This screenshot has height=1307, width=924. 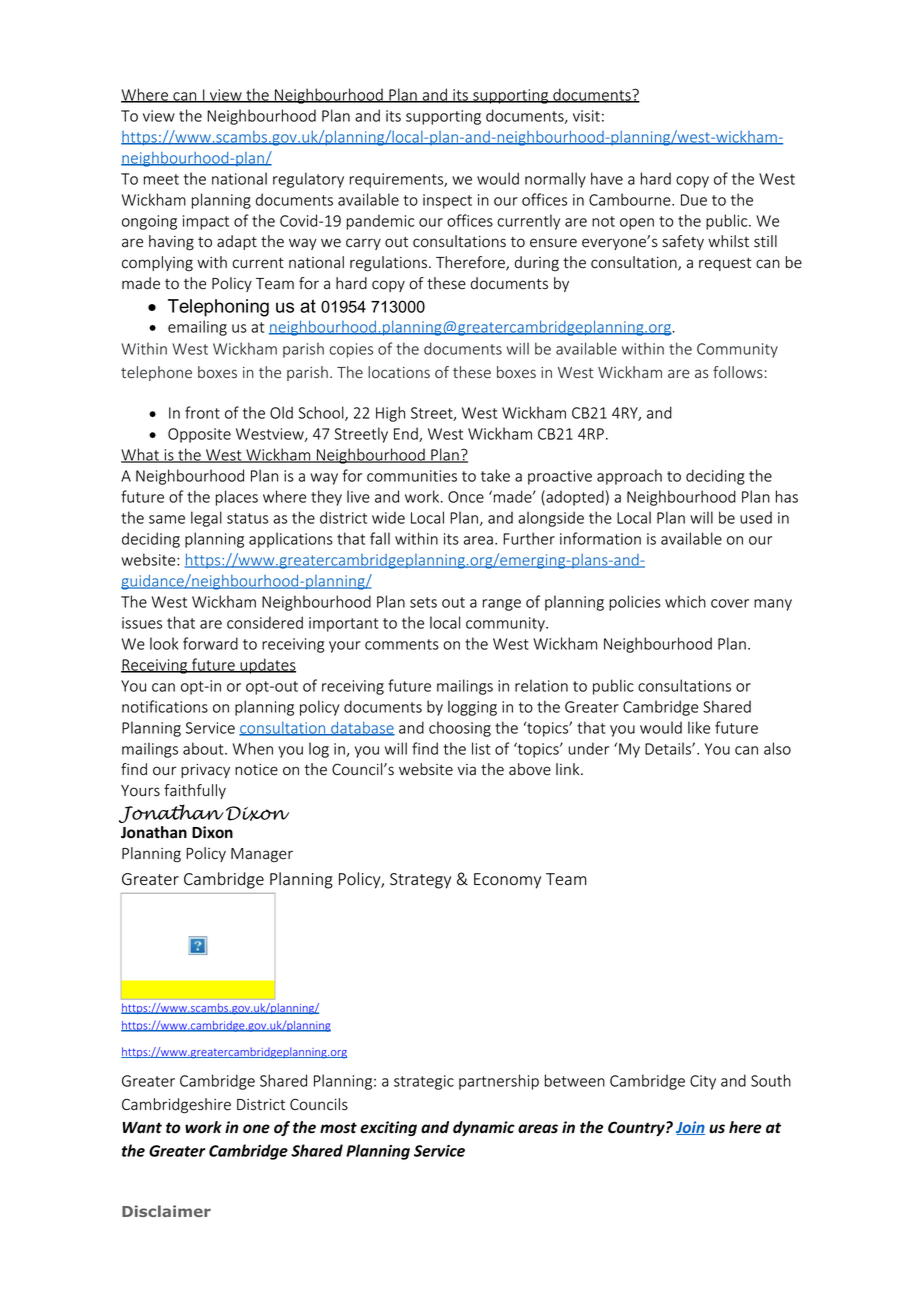 I want to click on follows, so click(x=738, y=372).
